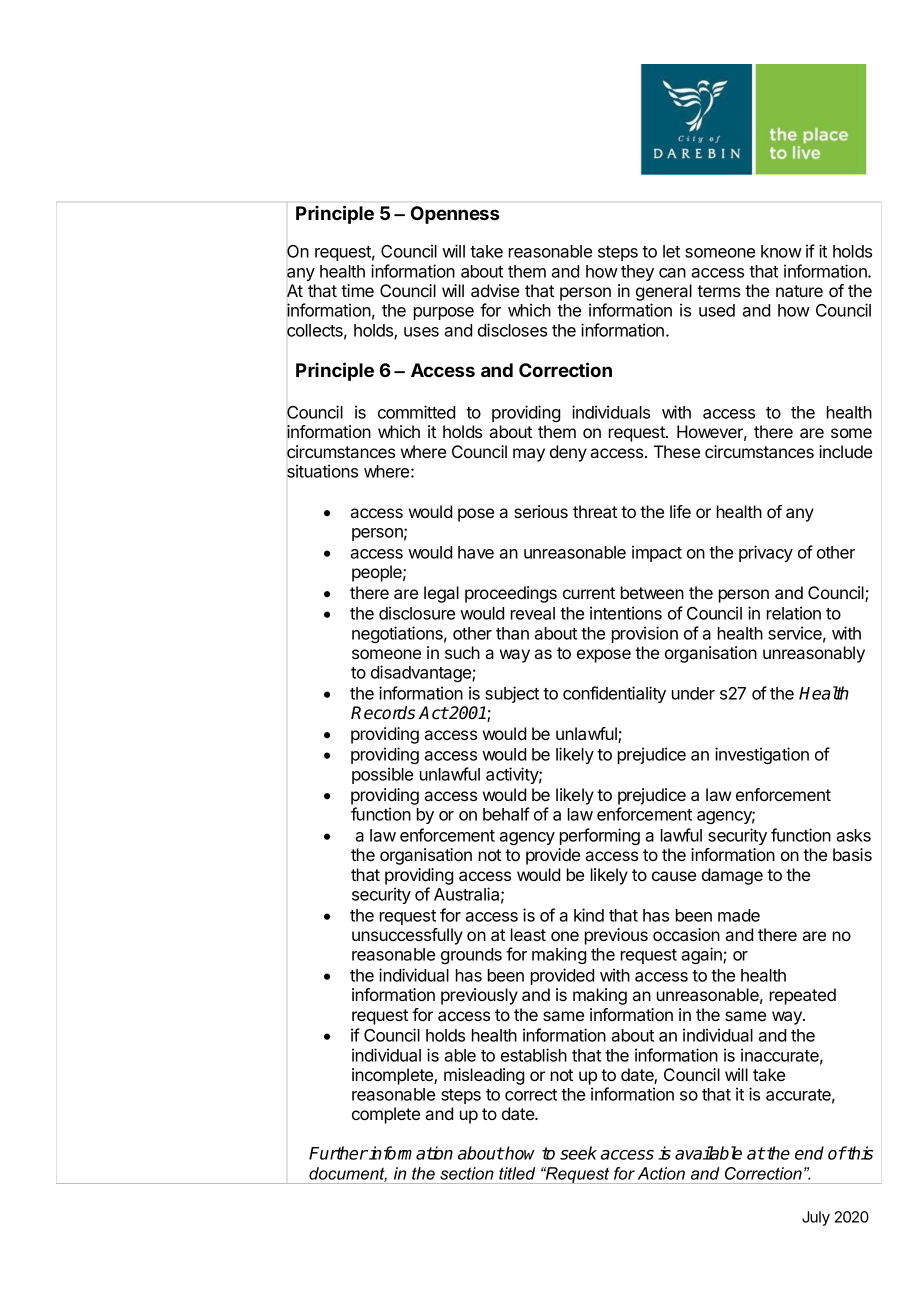  Describe the element at coordinates (781, 251) in the screenshot. I see `know` at that location.
